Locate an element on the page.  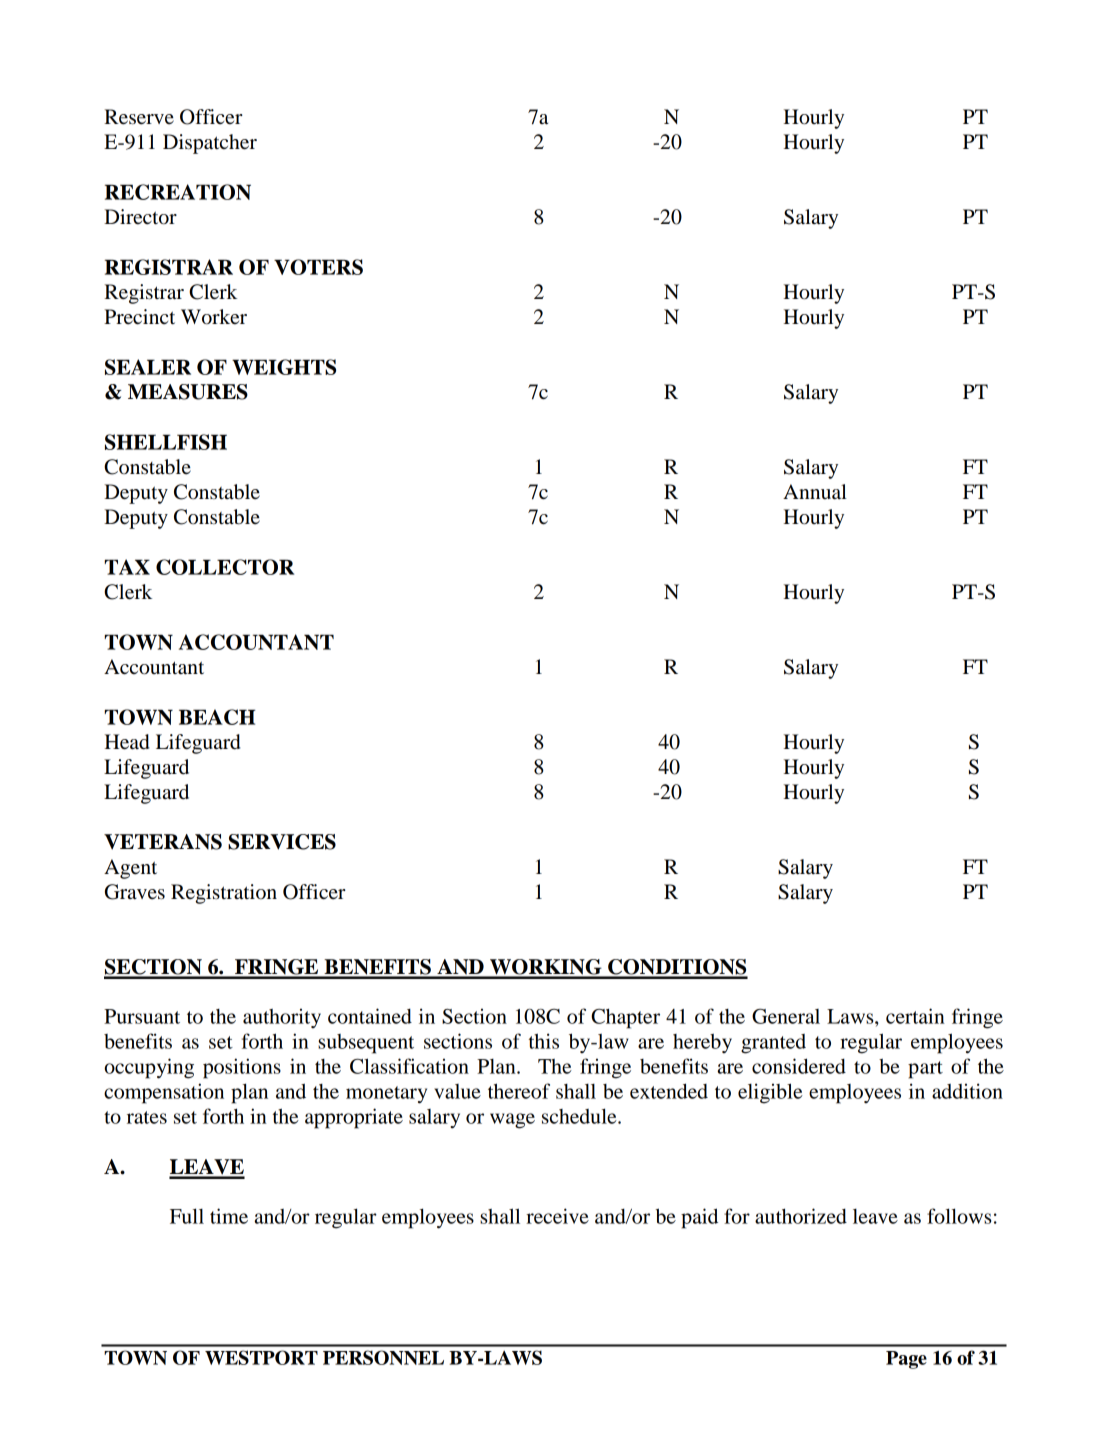
BEACH is located at coordinates (217, 717).
